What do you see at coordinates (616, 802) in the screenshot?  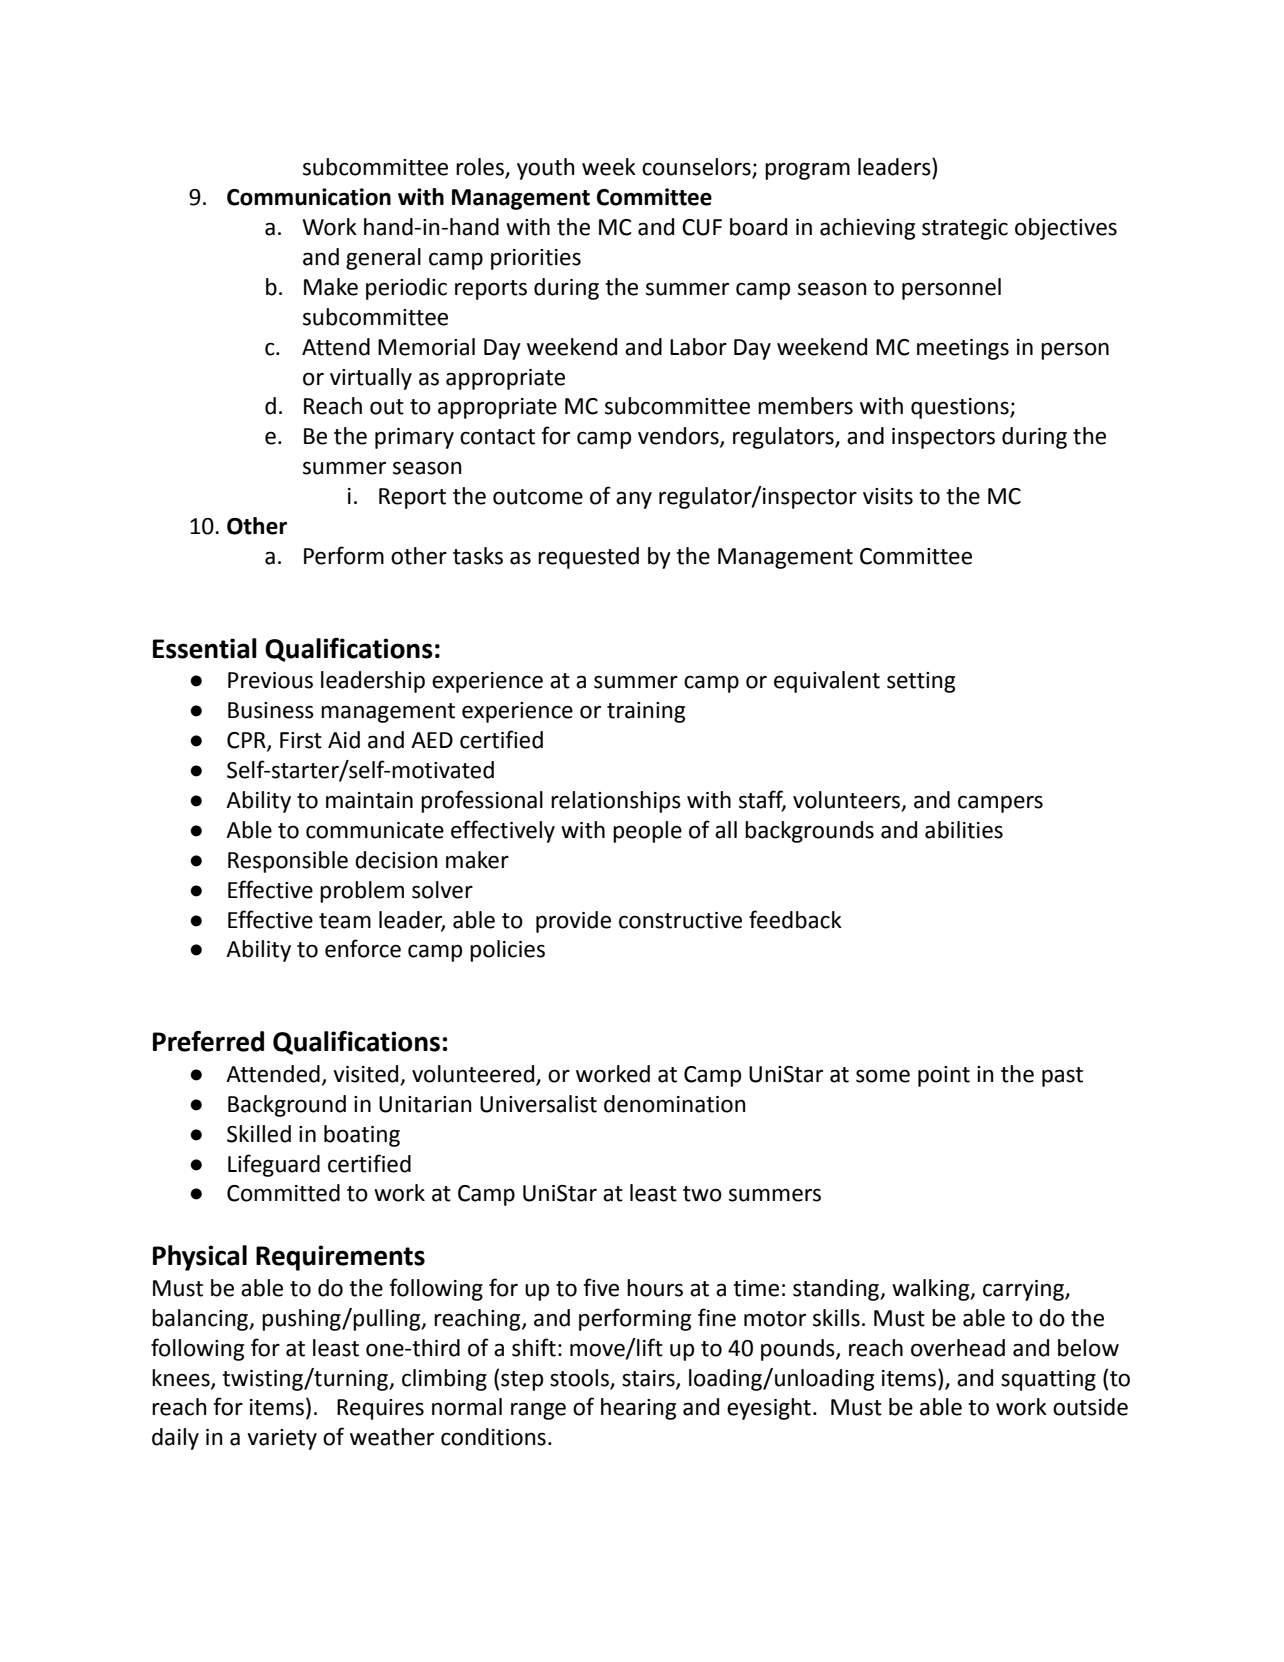 I see `relationships` at bounding box center [616, 802].
